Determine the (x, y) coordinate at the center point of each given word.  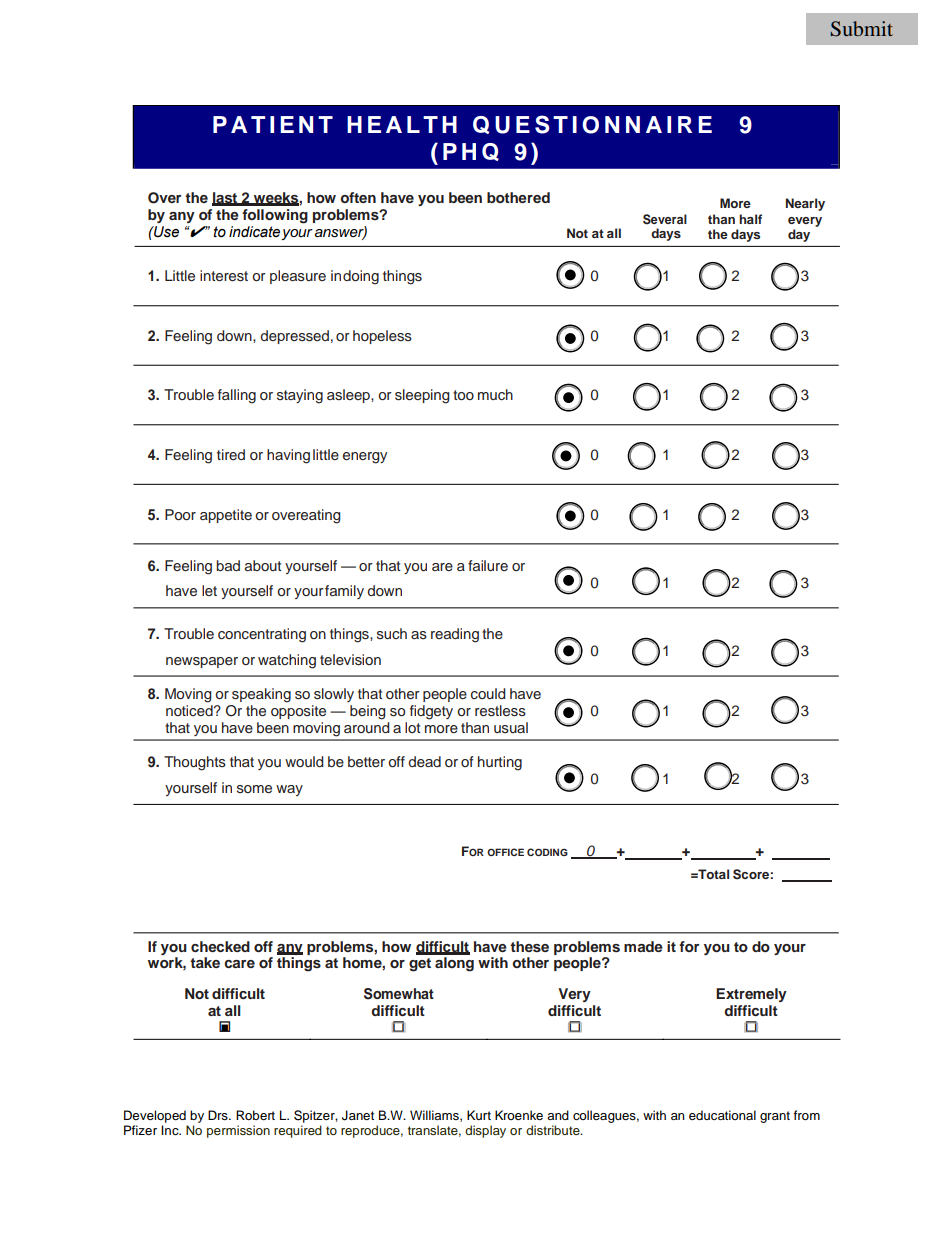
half (750, 219)
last (226, 198)
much (495, 394)
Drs (219, 1115)
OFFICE (505, 852)
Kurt (479, 1115)
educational (722, 1115)
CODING (547, 852)
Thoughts (195, 763)
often (358, 197)
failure (488, 565)
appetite (226, 516)
